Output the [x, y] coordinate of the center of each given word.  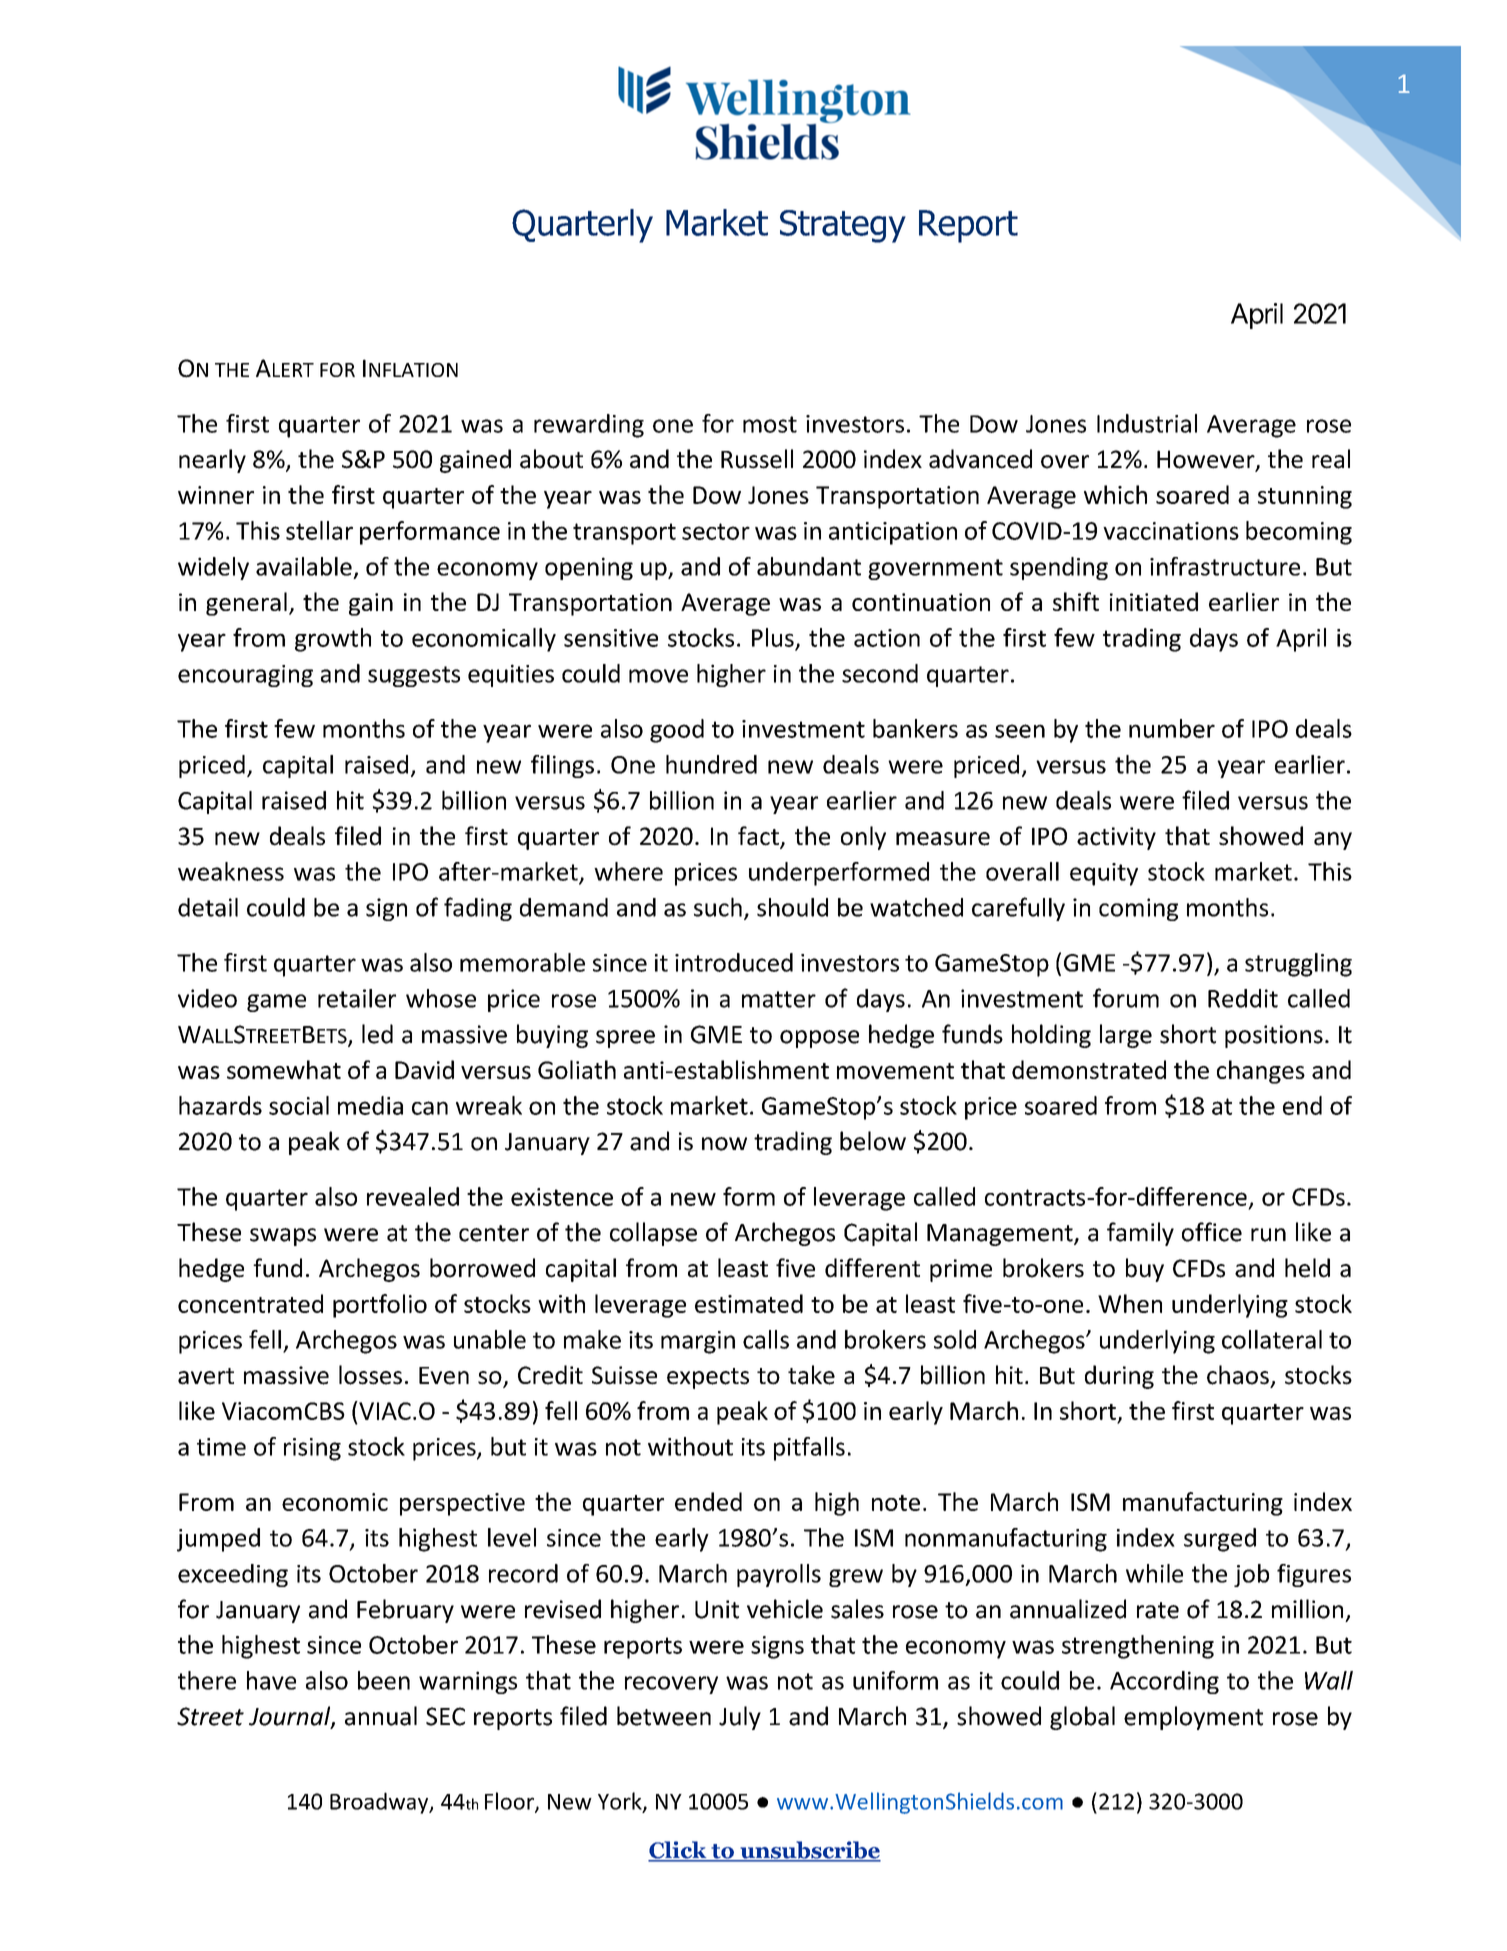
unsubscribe [809, 1851]
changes [1261, 1072]
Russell [757, 459]
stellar [319, 530]
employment [1193, 1718]
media [370, 1105]
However [1207, 460]
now [724, 1144]
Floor [510, 1802]
